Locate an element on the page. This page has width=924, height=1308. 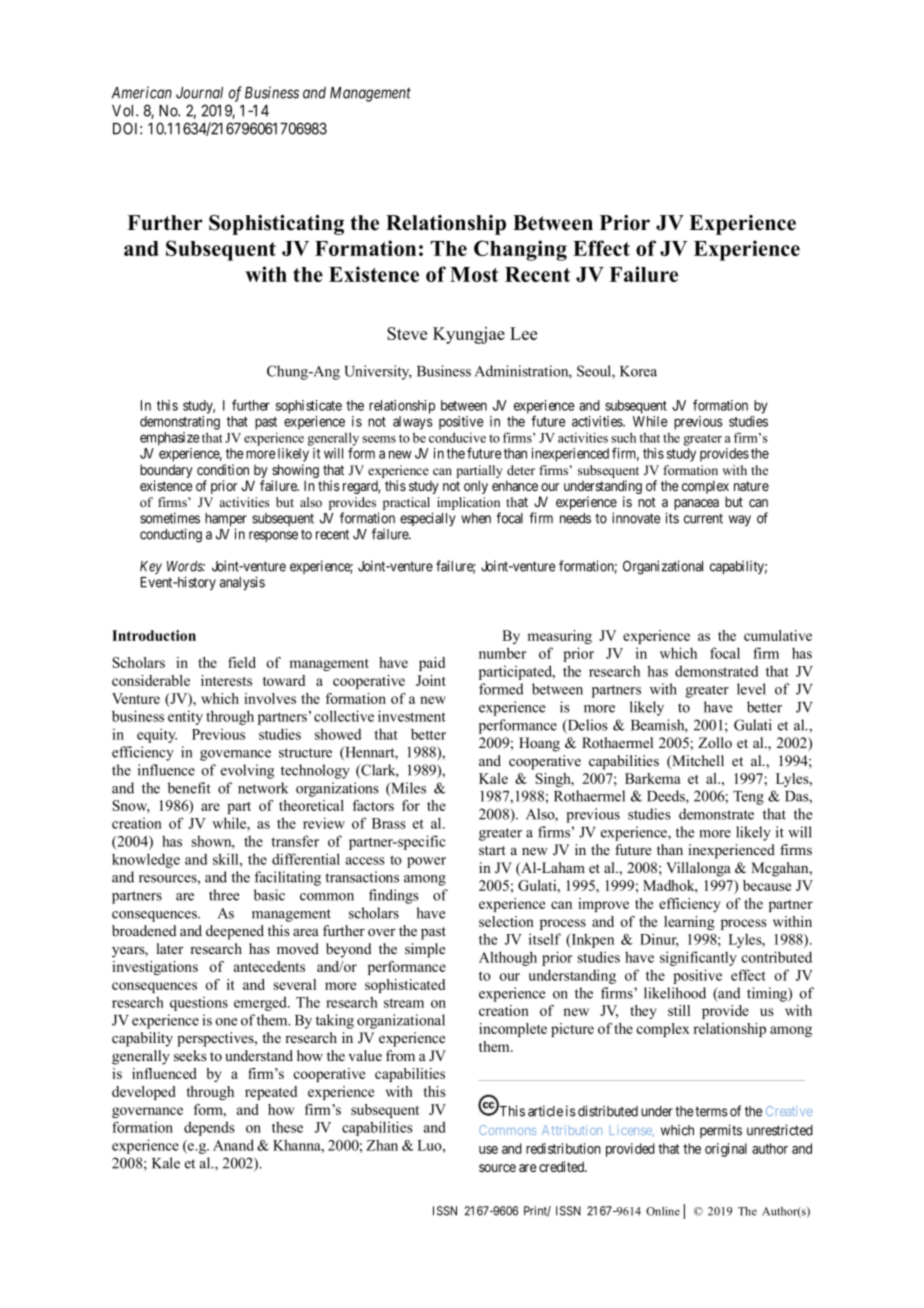
Most is located at coordinates (474, 274).
